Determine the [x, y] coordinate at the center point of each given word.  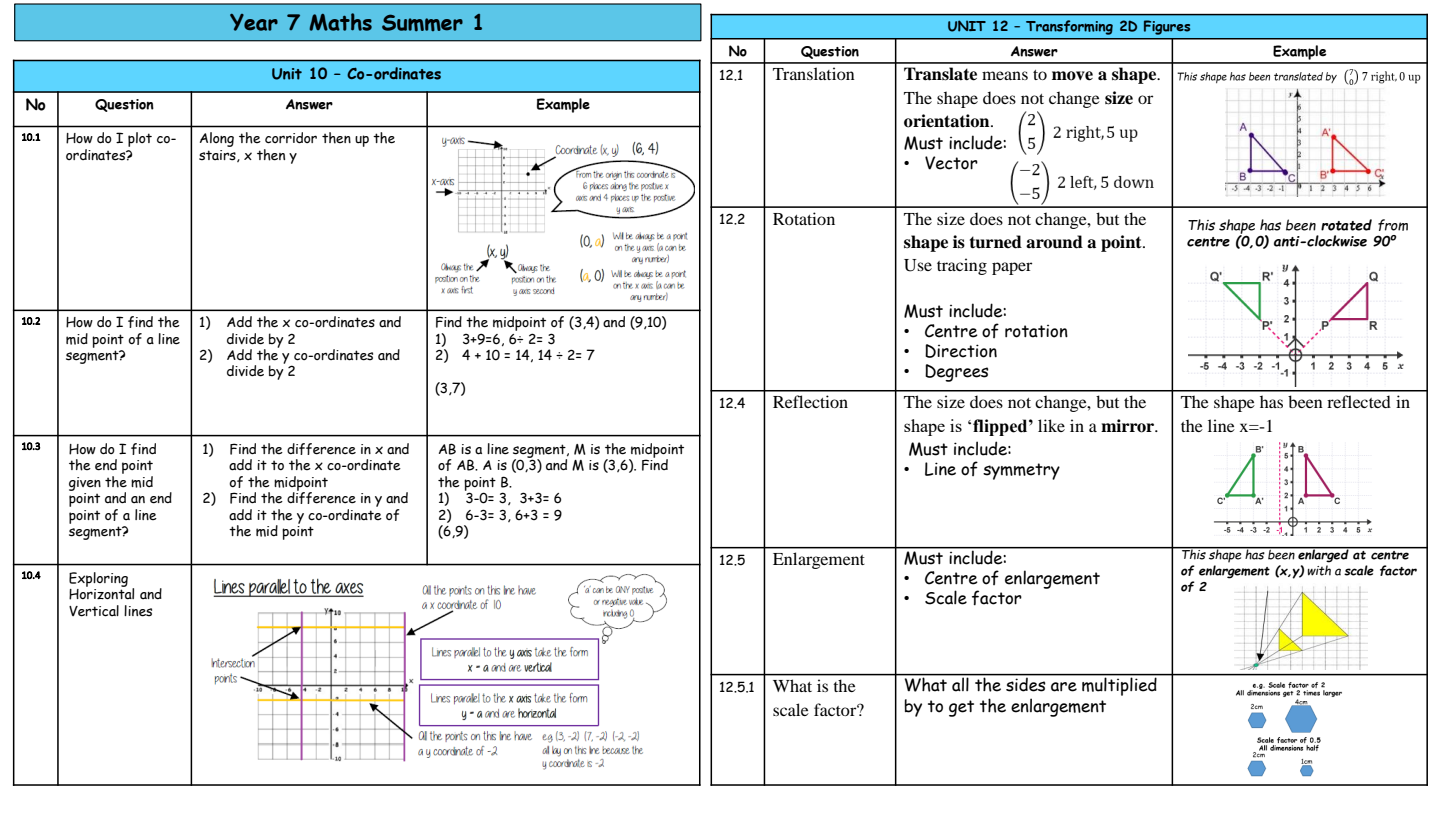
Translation [814, 73]
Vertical [94, 611]
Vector [951, 163]
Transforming [1069, 27]
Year [254, 22]
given [85, 484]
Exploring [98, 579]
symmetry [1021, 471]
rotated [1346, 225]
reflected [1359, 401]
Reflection [810, 401]
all [960, 683]
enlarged [1323, 555]
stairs [218, 156]
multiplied [1119, 685]
